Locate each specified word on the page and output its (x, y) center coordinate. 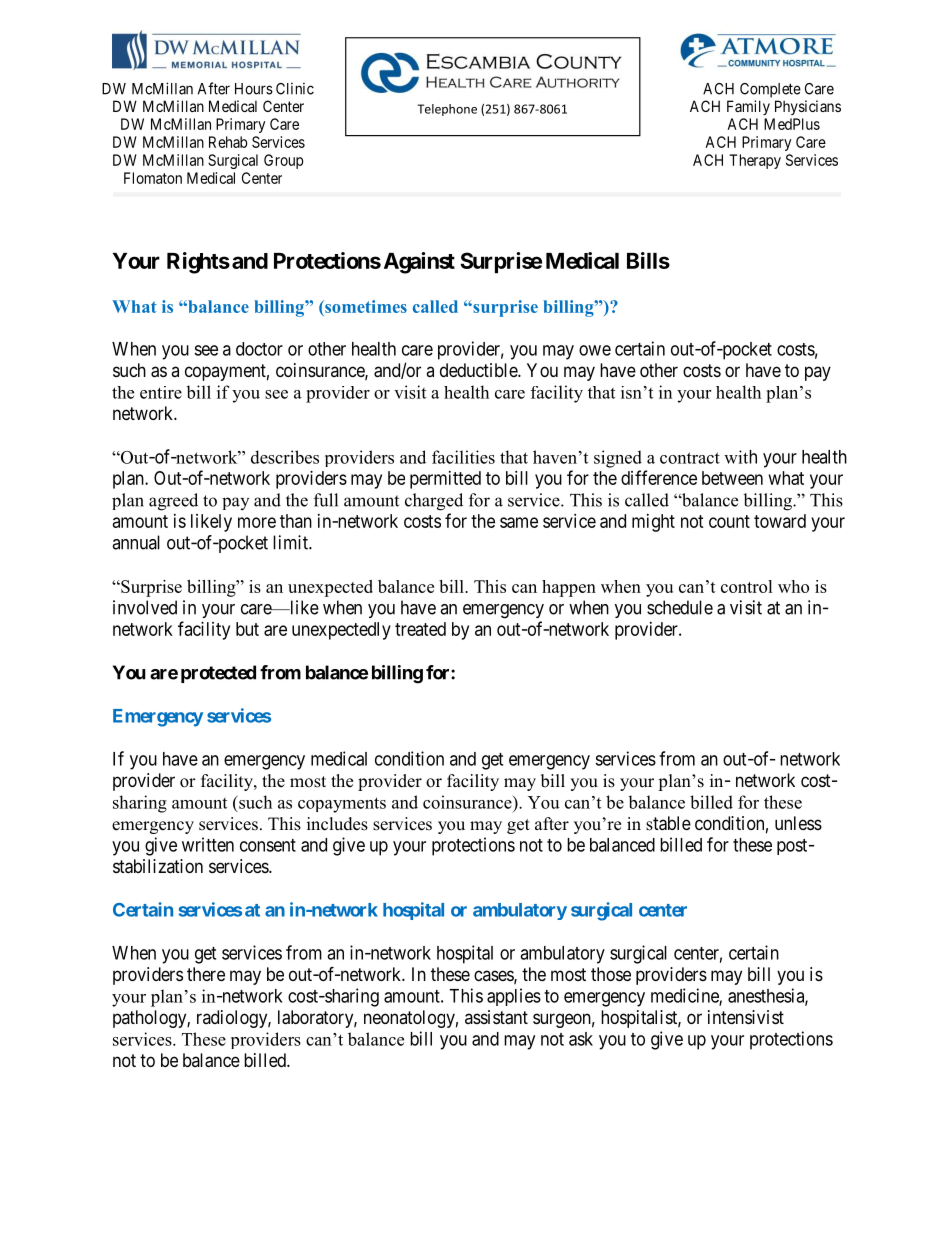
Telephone (447, 110)
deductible (479, 370)
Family (748, 107)
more (257, 522)
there (206, 974)
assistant (496, 1017)
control (747, 586)
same (519, 522)
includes (337, 824)
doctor (259, 349)
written (208, 844)
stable (668, 823)
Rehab (228, 142)
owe (595, 350)
